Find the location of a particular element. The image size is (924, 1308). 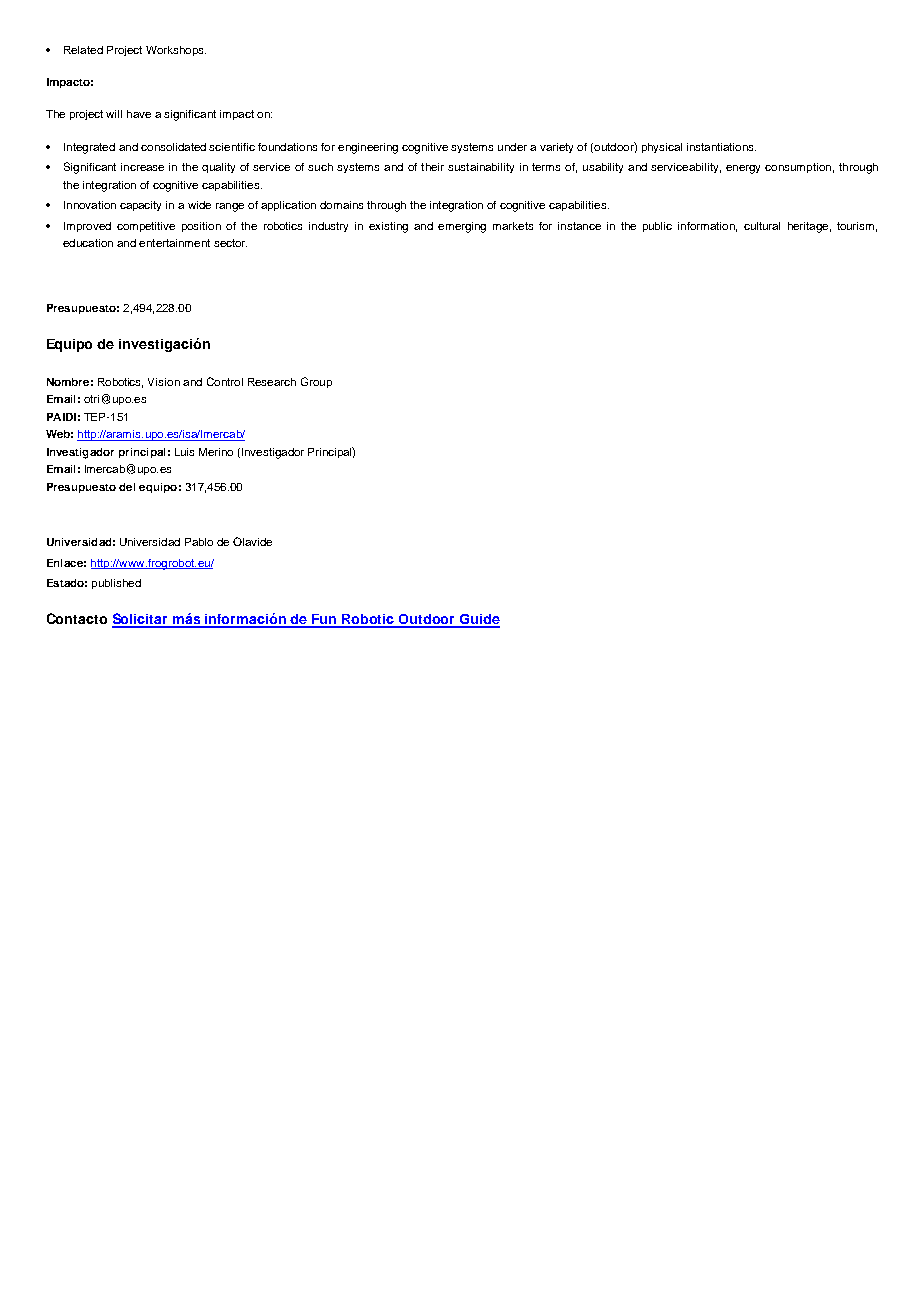

published is located at coordinates (116, 584).
